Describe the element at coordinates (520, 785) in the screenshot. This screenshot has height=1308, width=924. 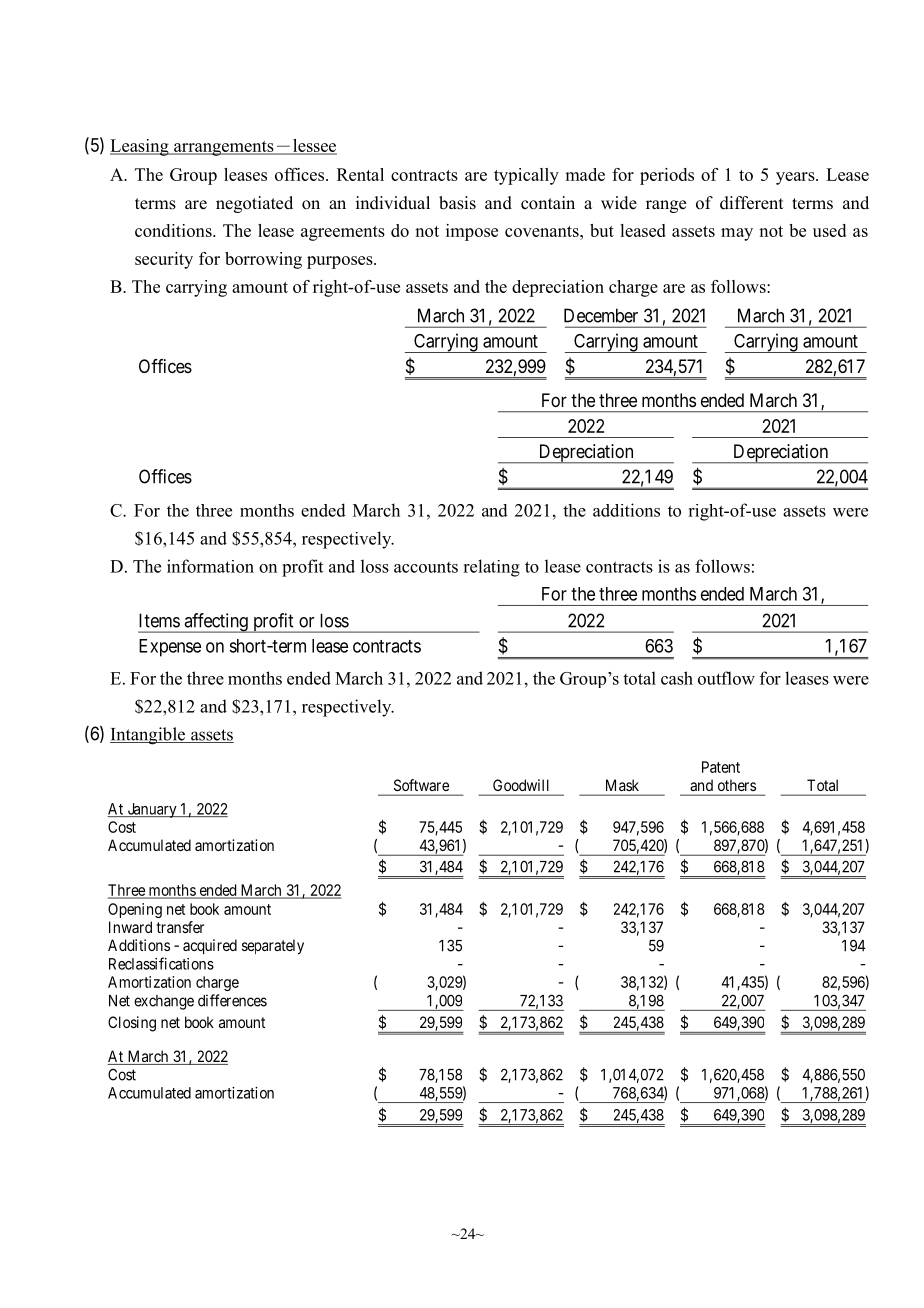
I see `Goodwill` at that location.
